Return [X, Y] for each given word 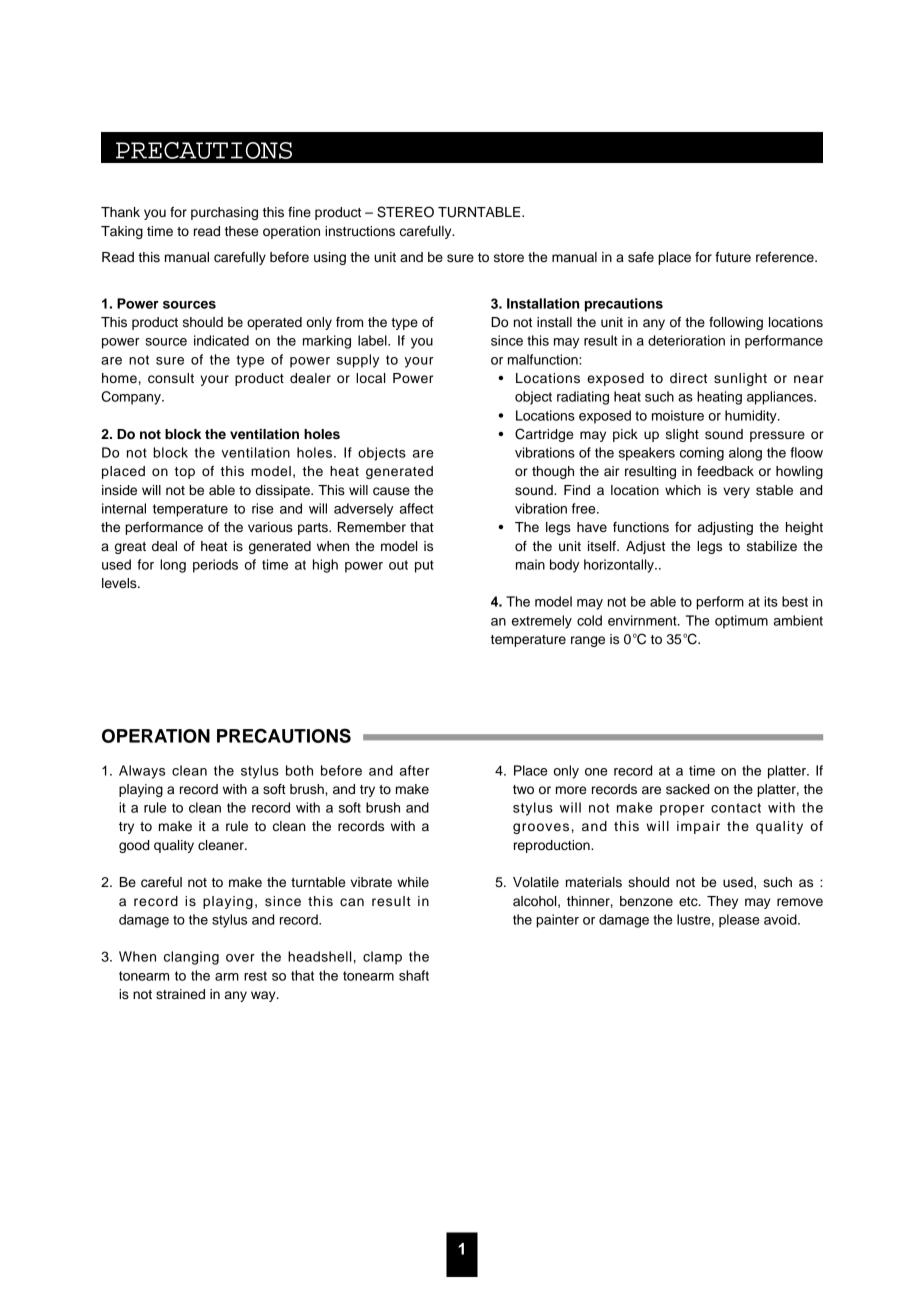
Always [142, 772]
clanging [191, 958]
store [509, 258]
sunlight [740, 379]
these [241, 231]
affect [416, 508]
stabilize [772, 546]
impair [698, 827]
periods [215, 566]
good [134, 846]
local [370, 378]
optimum [741, 622]
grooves [541, 828]
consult [171, 378]
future [733, 257]
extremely [542, 622]
